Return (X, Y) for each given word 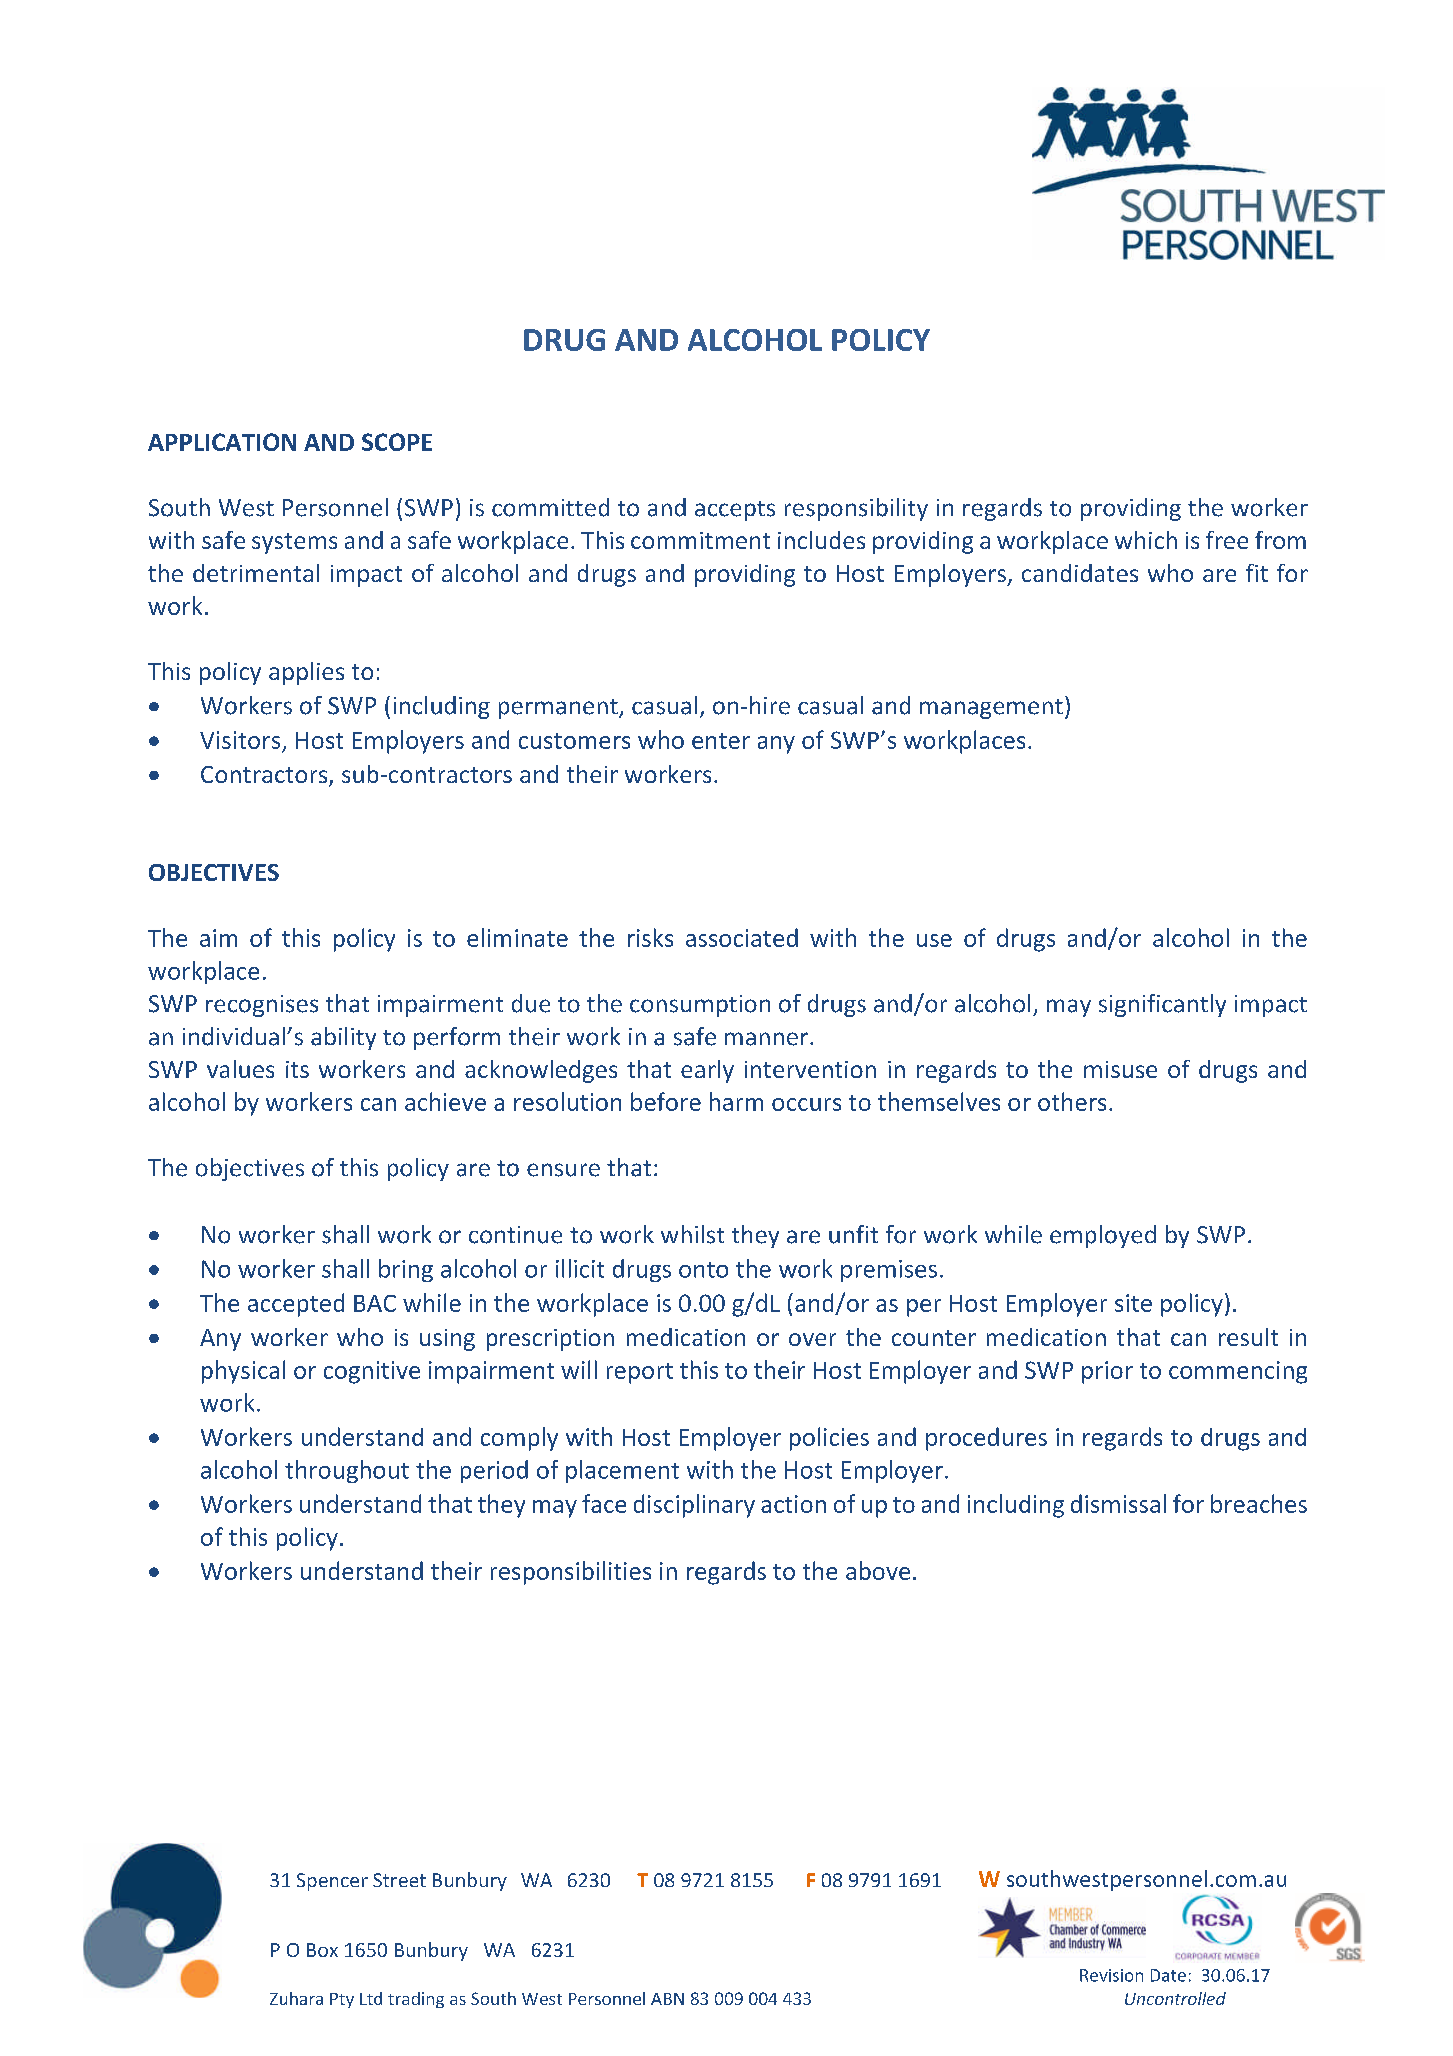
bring (406, 1270)
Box (322, 1950)
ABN (667, 1999)
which (1146, 540)
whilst (692, 1234)
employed (1103, 1236)
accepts (735, 511)
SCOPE (397, 442)
